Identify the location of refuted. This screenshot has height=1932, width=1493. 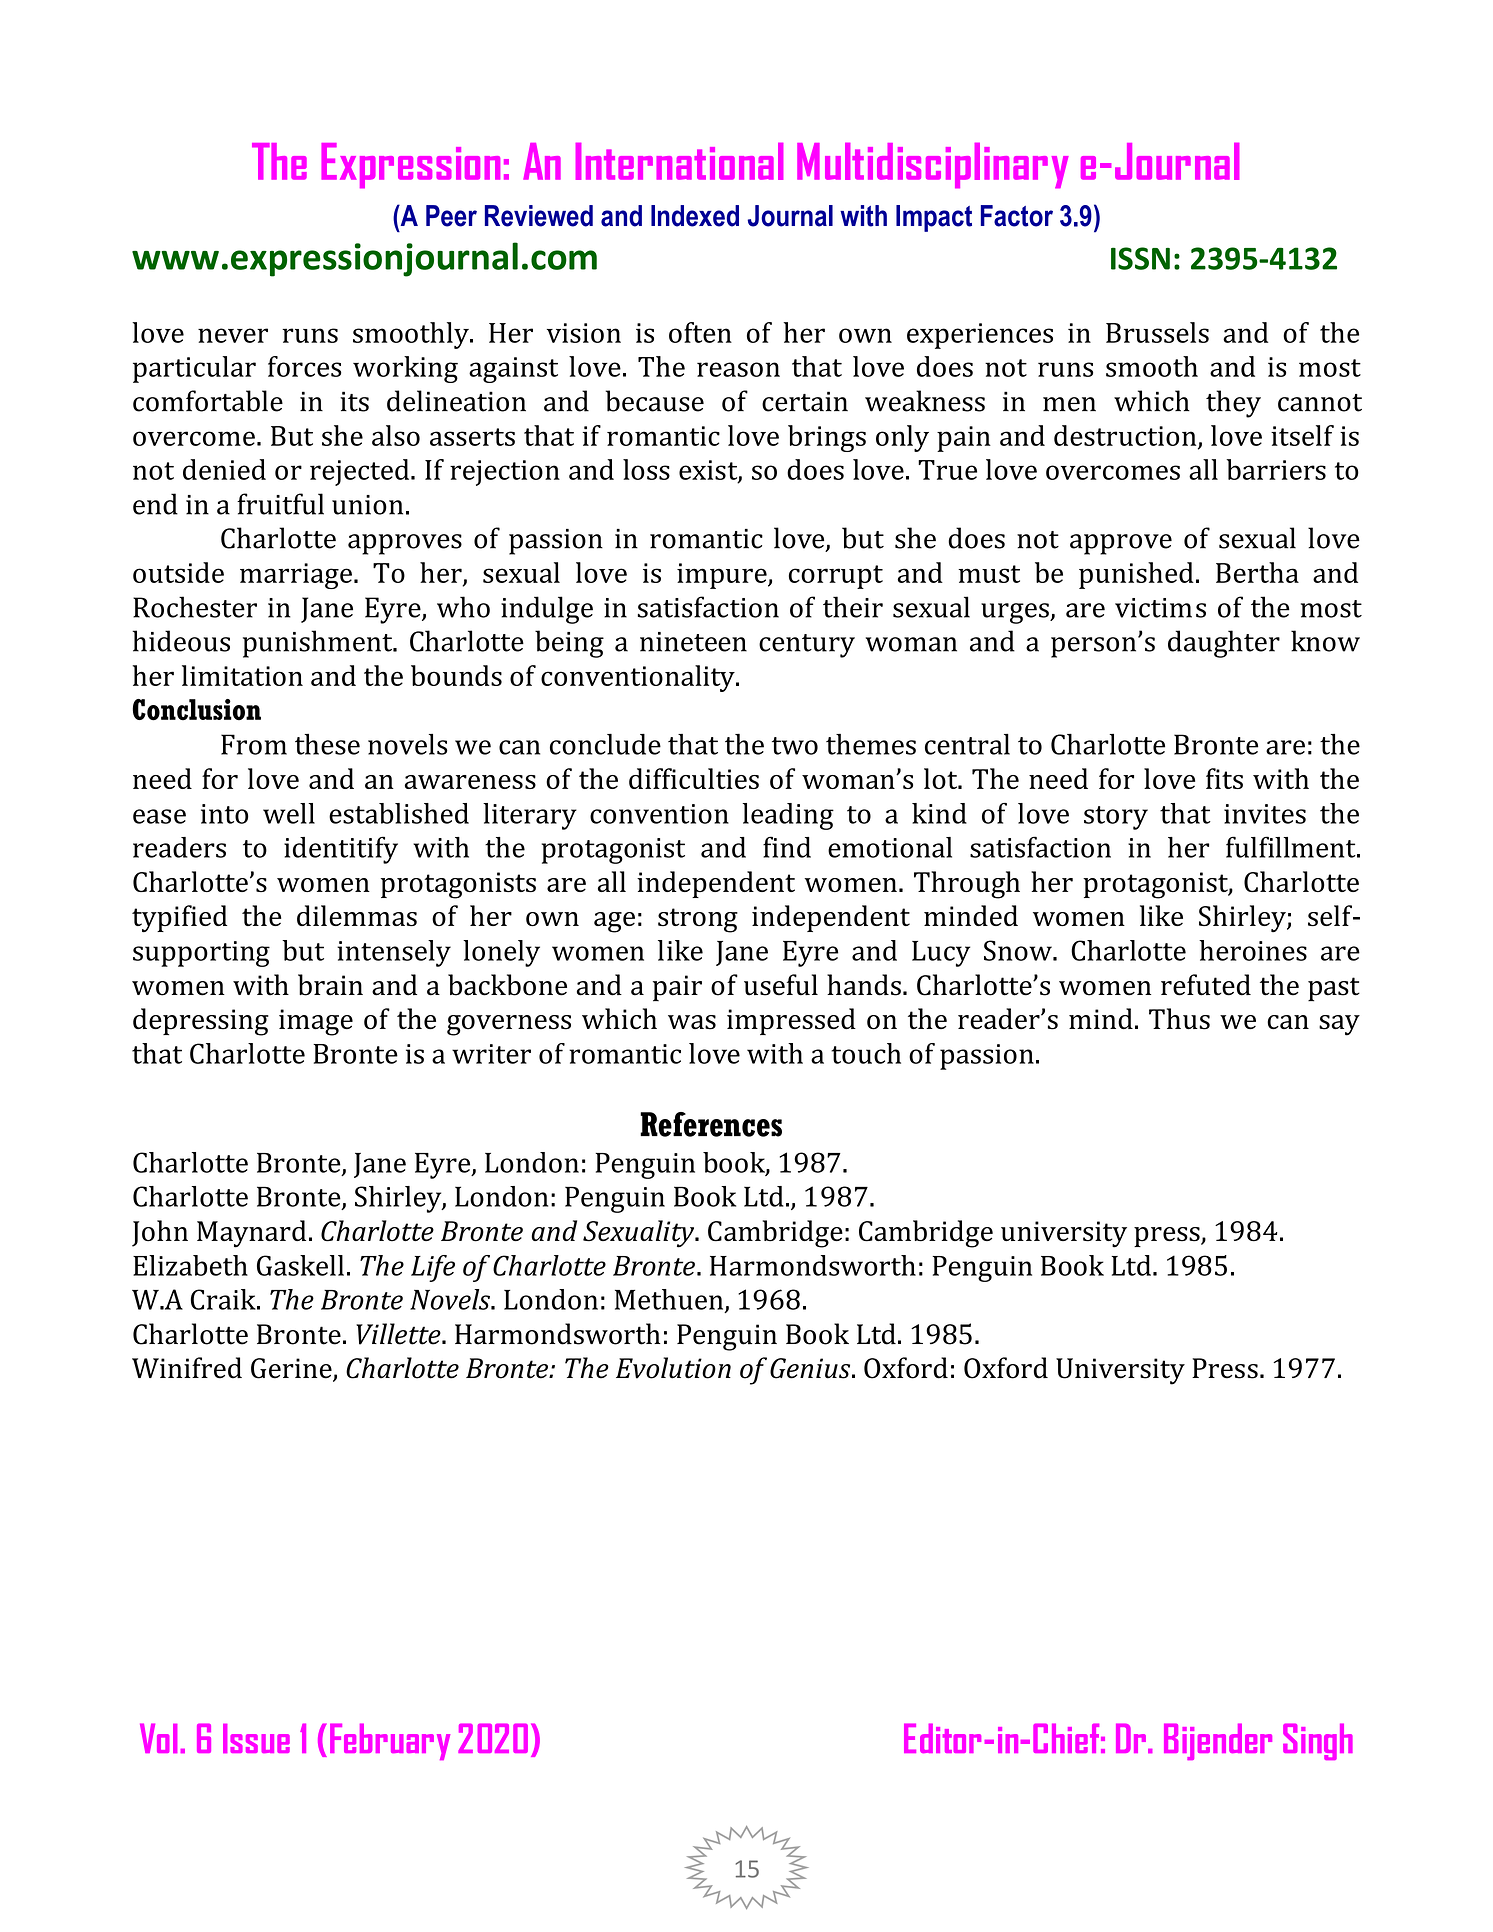
(1206, 985).
